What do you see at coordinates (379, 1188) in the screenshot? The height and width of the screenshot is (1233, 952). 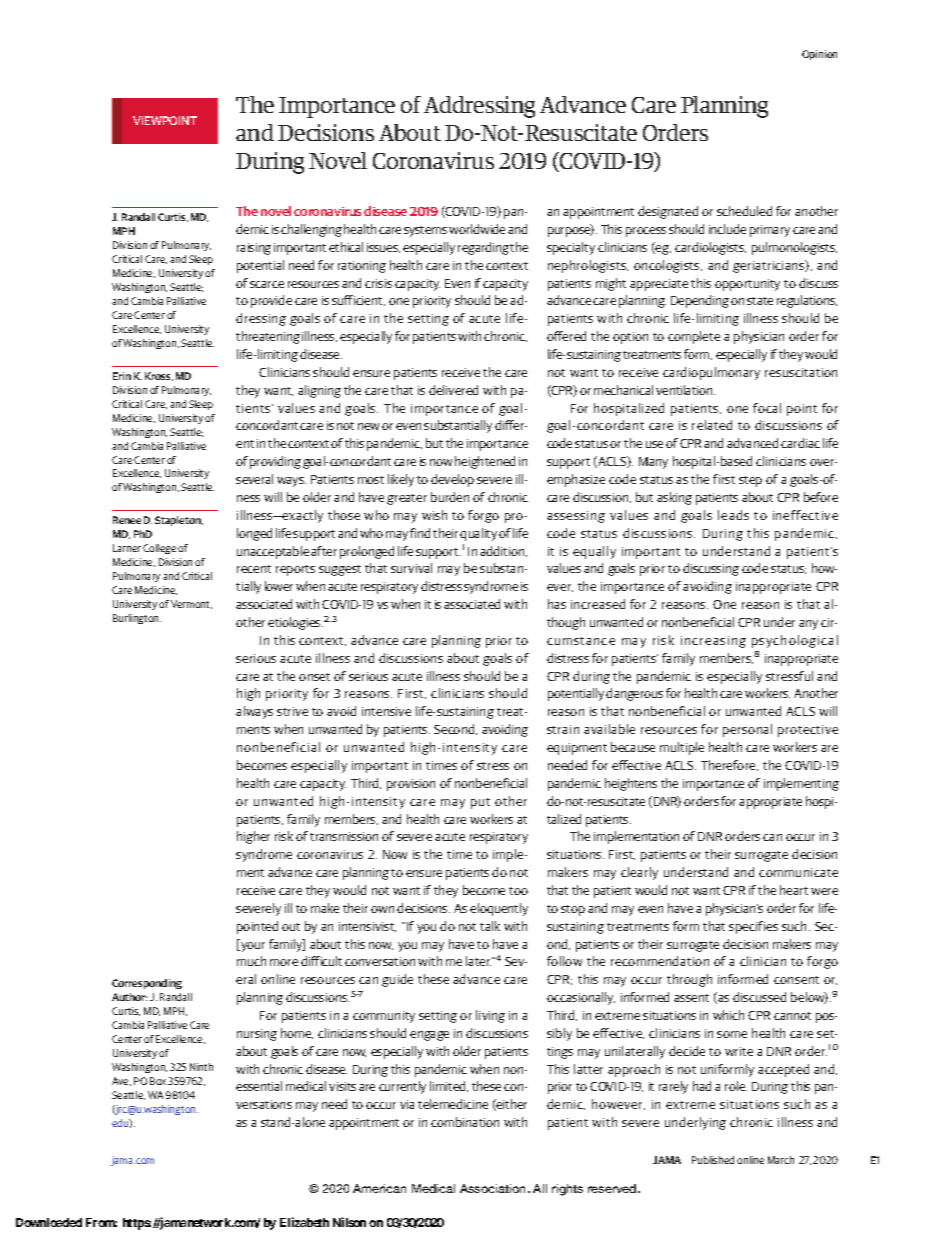 I see `American` at bounding box center [379, 1188].
